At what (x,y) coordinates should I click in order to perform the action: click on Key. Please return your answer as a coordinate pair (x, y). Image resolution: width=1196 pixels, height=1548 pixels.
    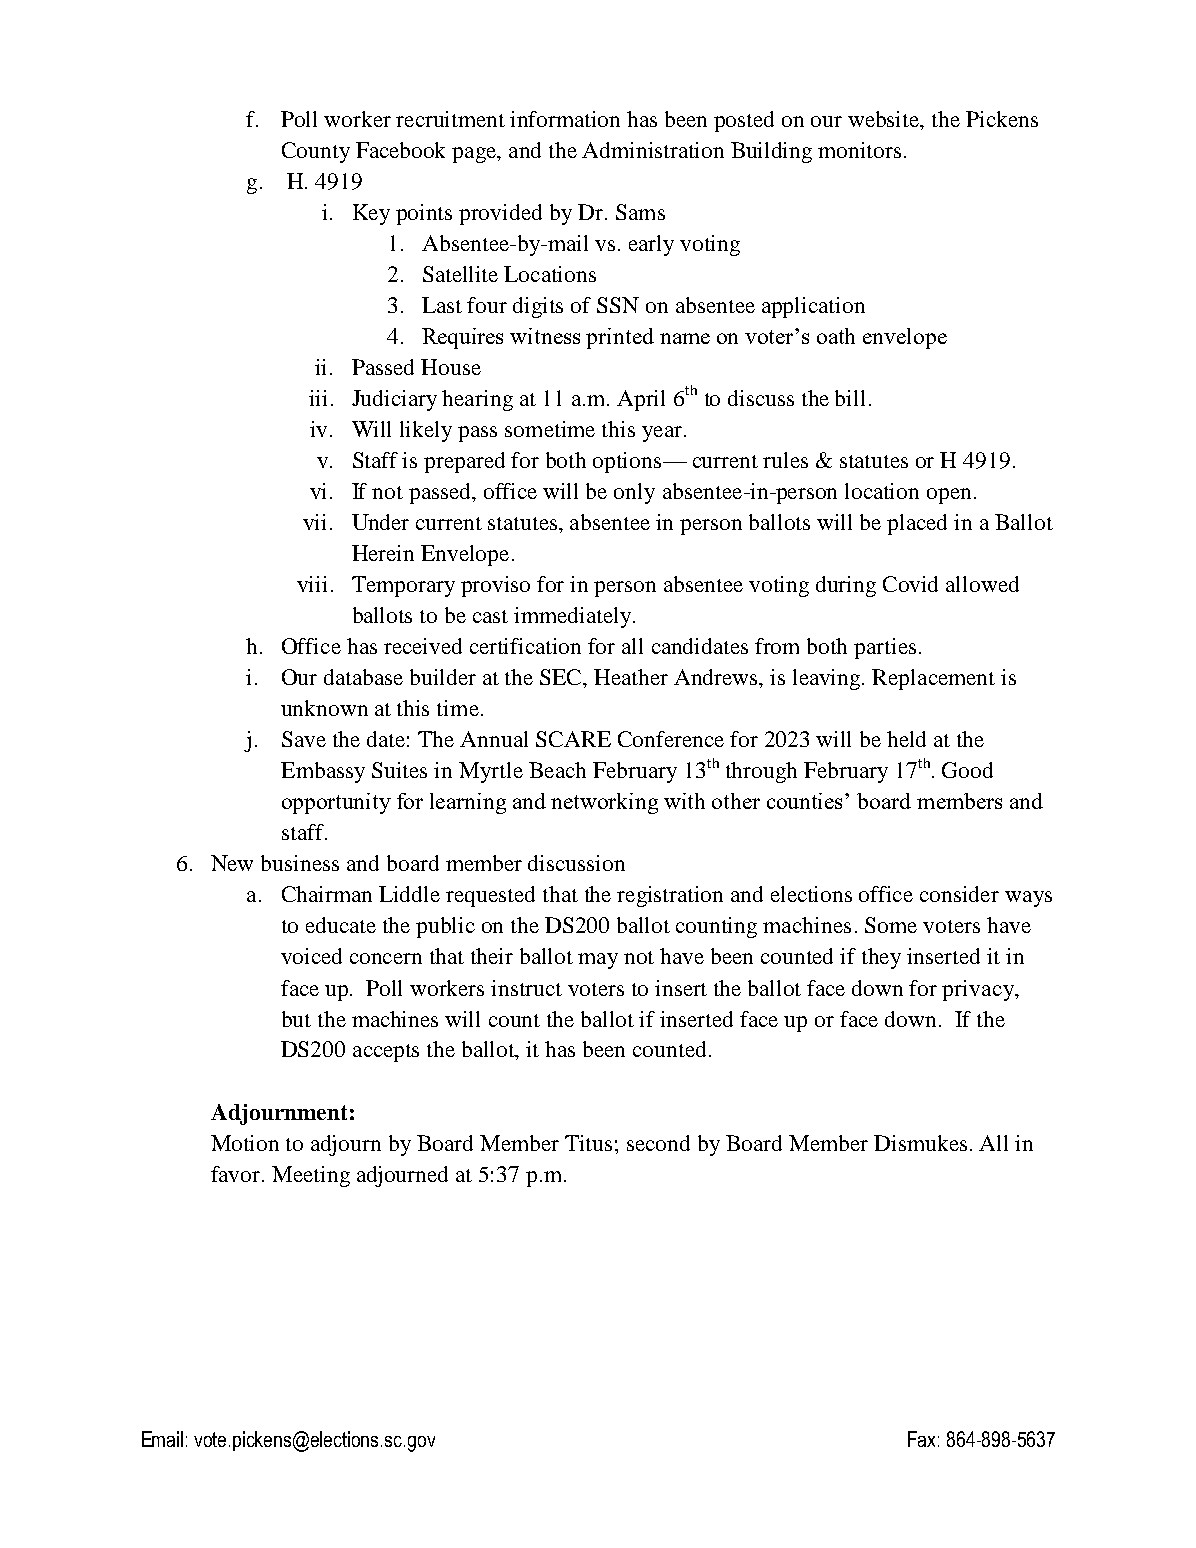
    Looking at the image, I should click on (371, 214).
